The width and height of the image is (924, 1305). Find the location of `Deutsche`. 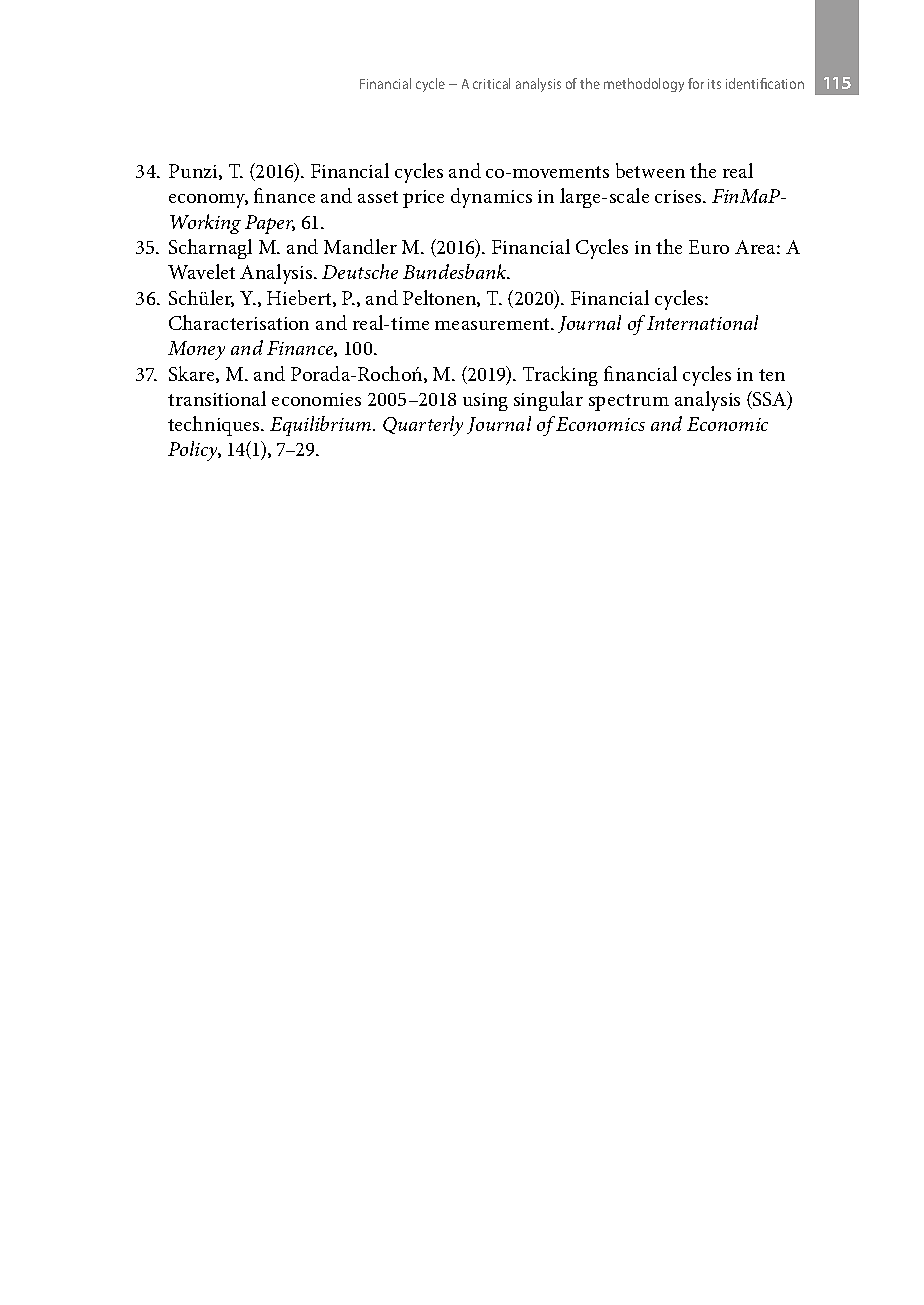

Deutsche is located at coordinates (360, 271).
